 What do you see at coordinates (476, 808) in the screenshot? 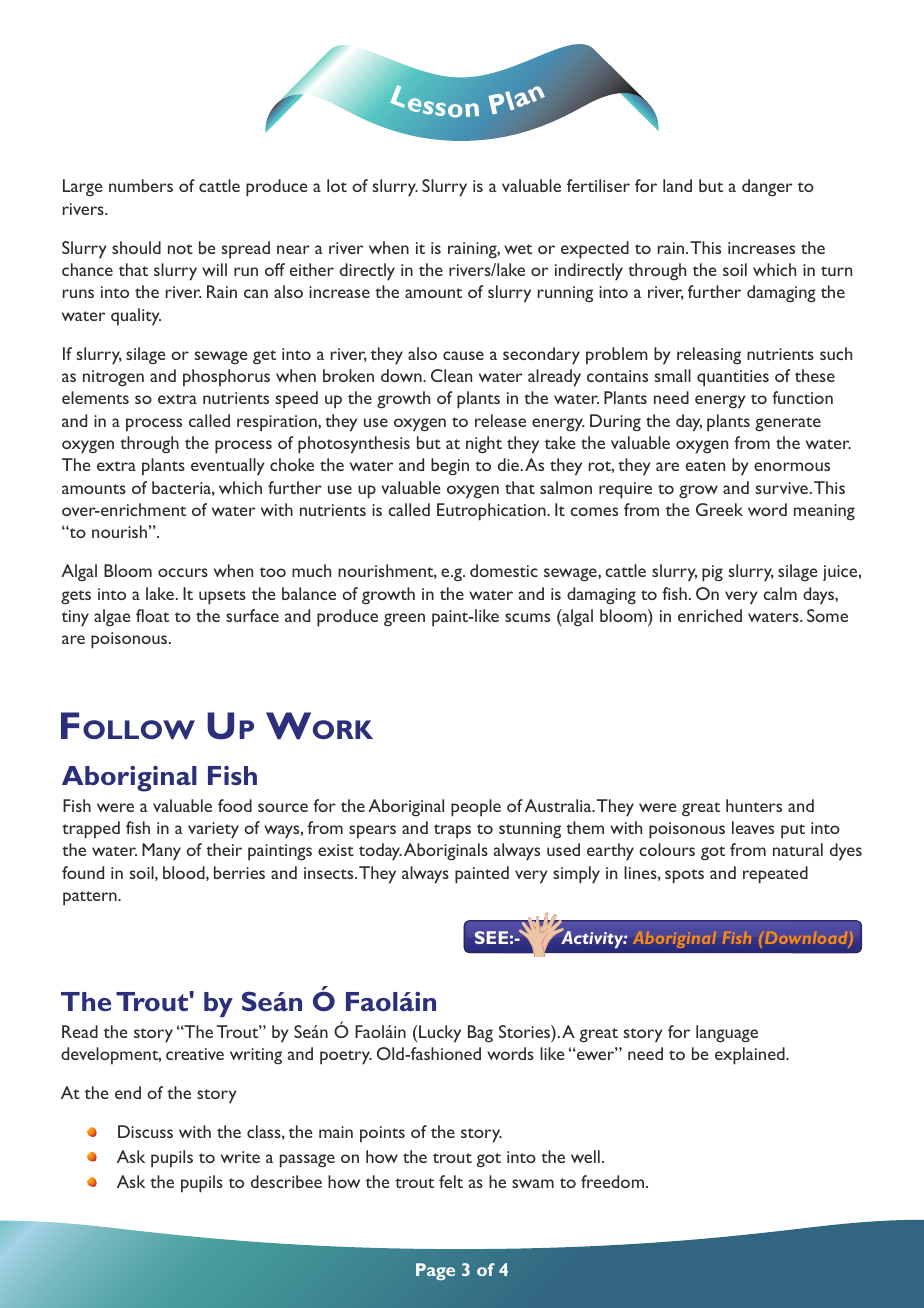
I see `people` at bounding box center [476, 808].
